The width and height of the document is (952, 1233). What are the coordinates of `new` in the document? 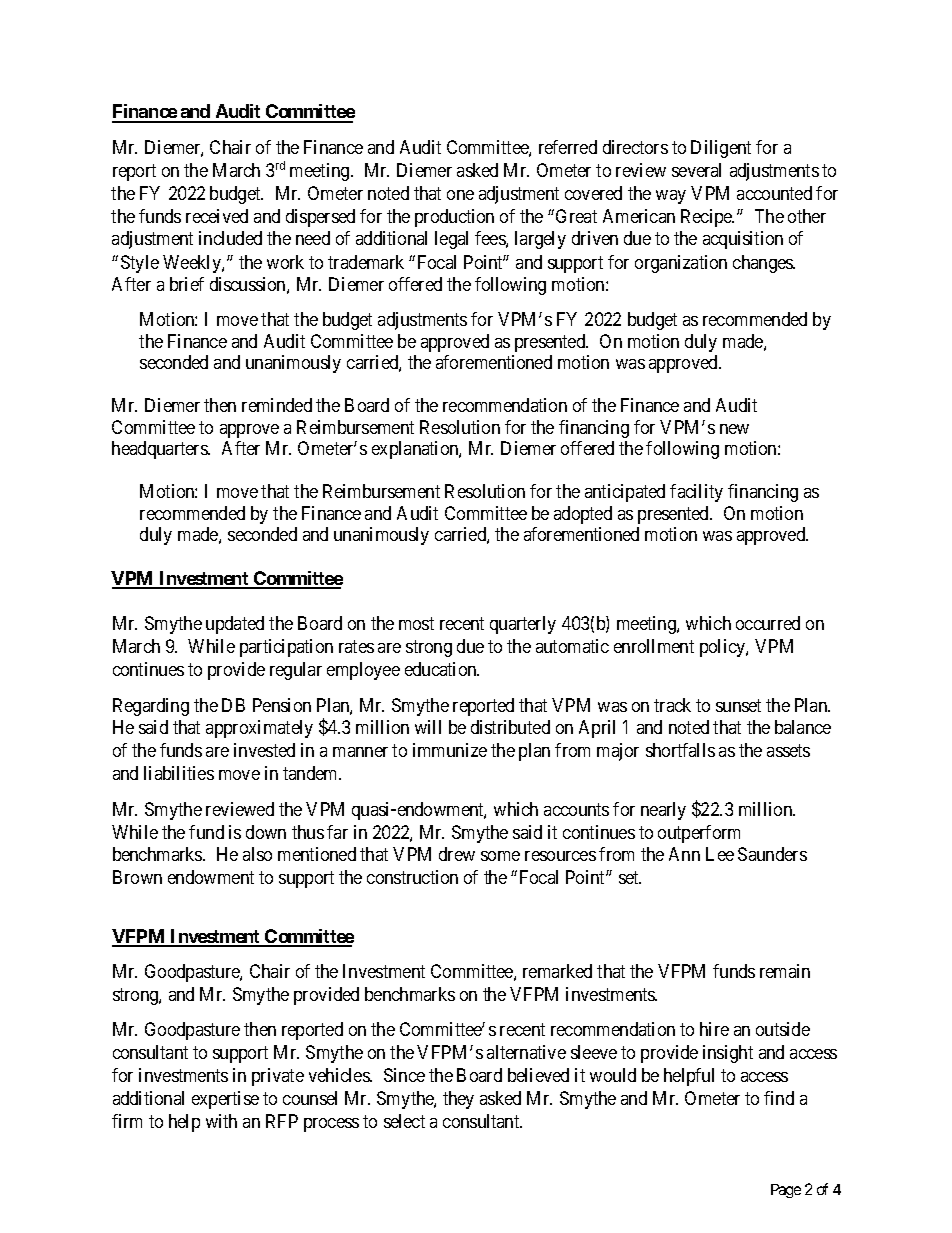 It's located at (734, 429).
